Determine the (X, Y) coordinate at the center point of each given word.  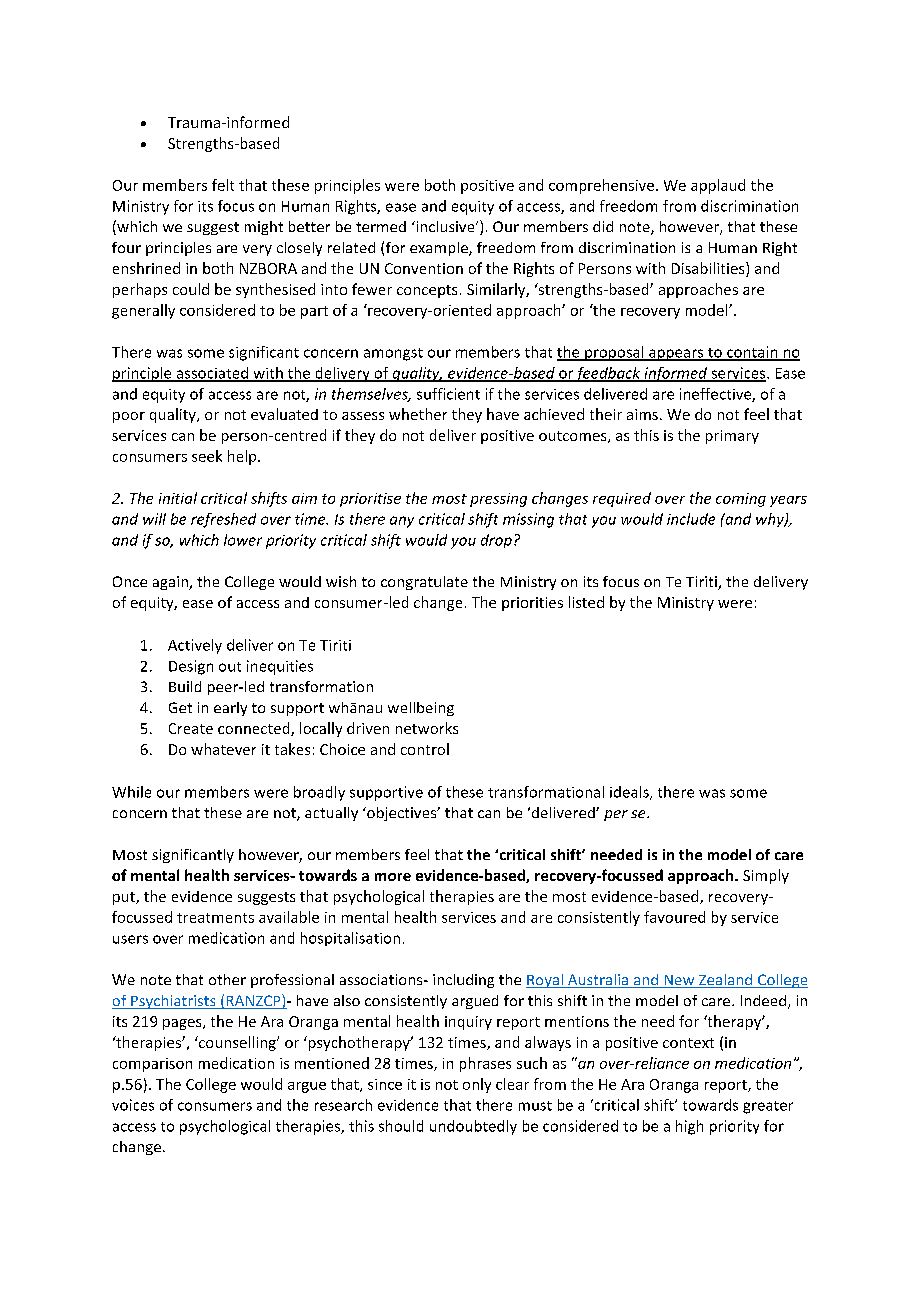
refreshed (223, 520)
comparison (152, 1065)
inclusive (445, 226)
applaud (718, 186)
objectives (402, 814)
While (131, 792)
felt (223, 185)
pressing (498, 500)
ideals (630, 793)
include (691, 519)
